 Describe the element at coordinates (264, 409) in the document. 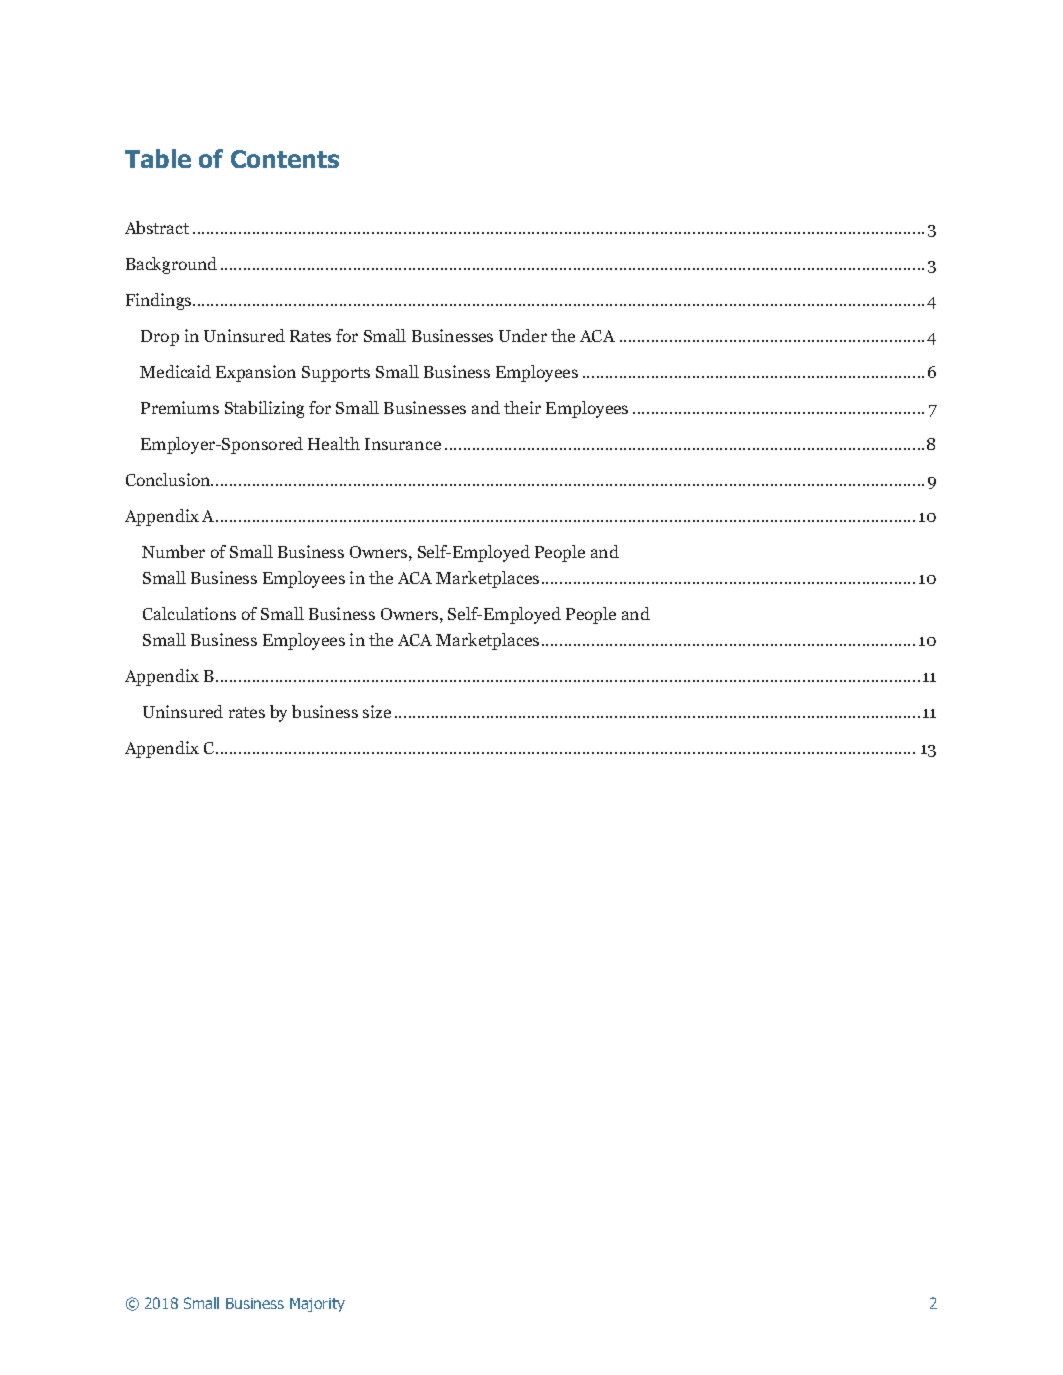

I see `Stabilizing` at that location.
